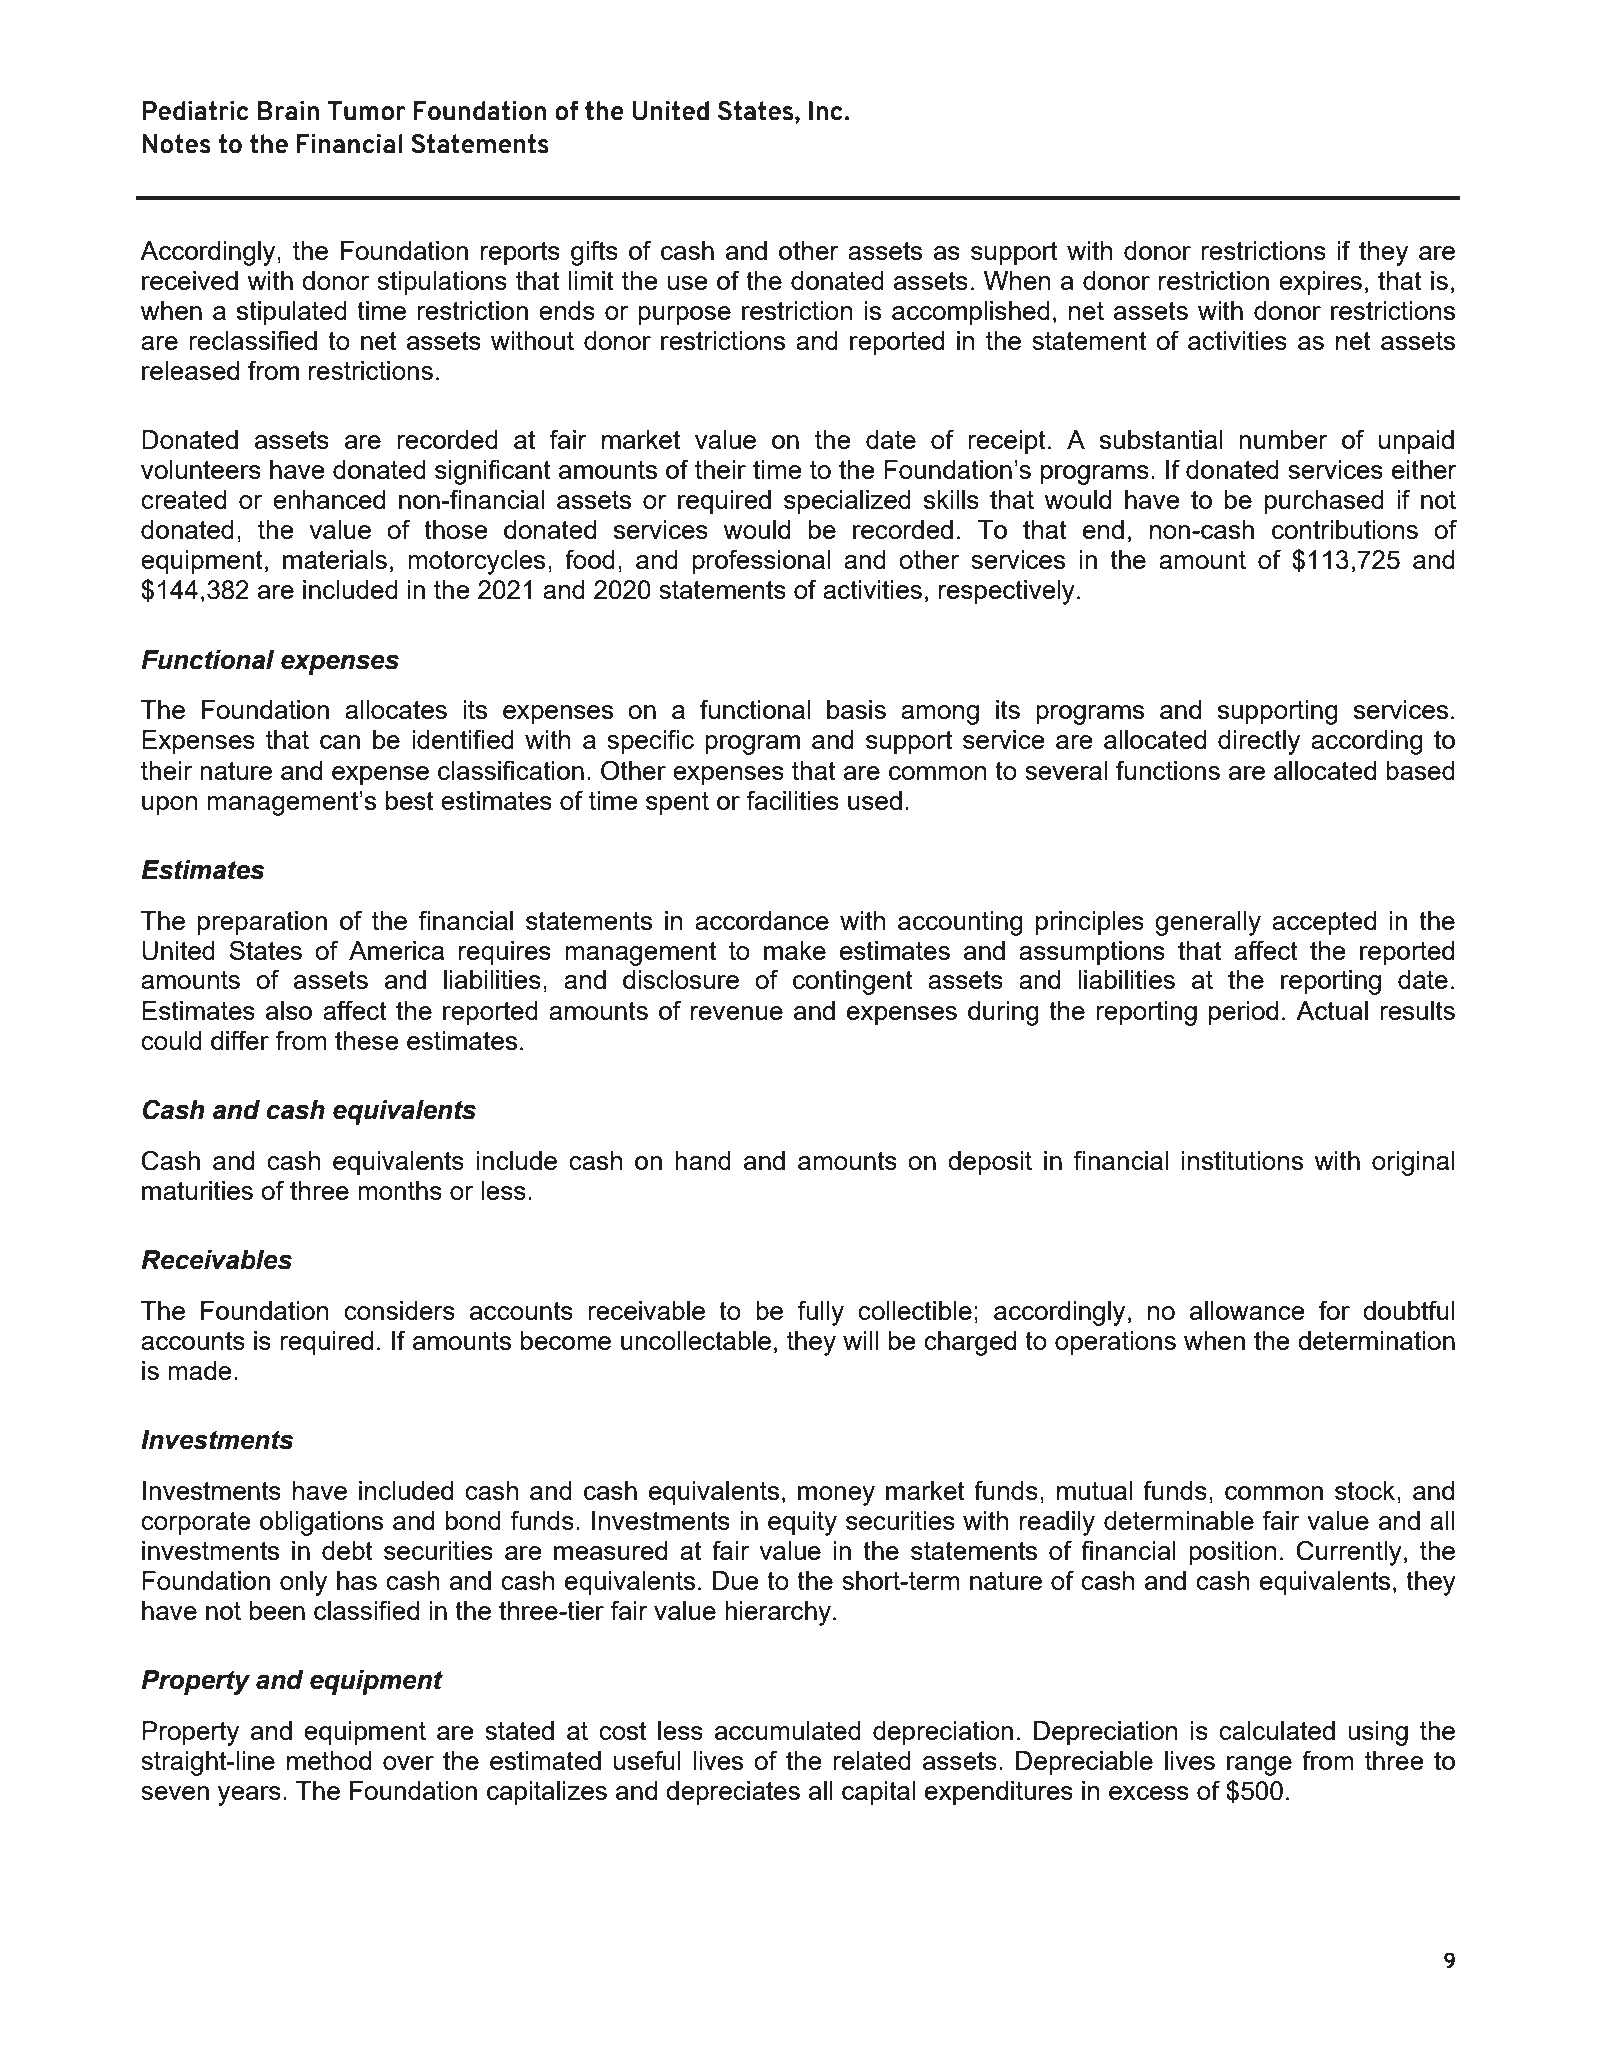 The height and width of the screenshot is (2067, 1597). Describe the element at coordinates (400, 1190) in the screenshot. I see `months` at that location.
